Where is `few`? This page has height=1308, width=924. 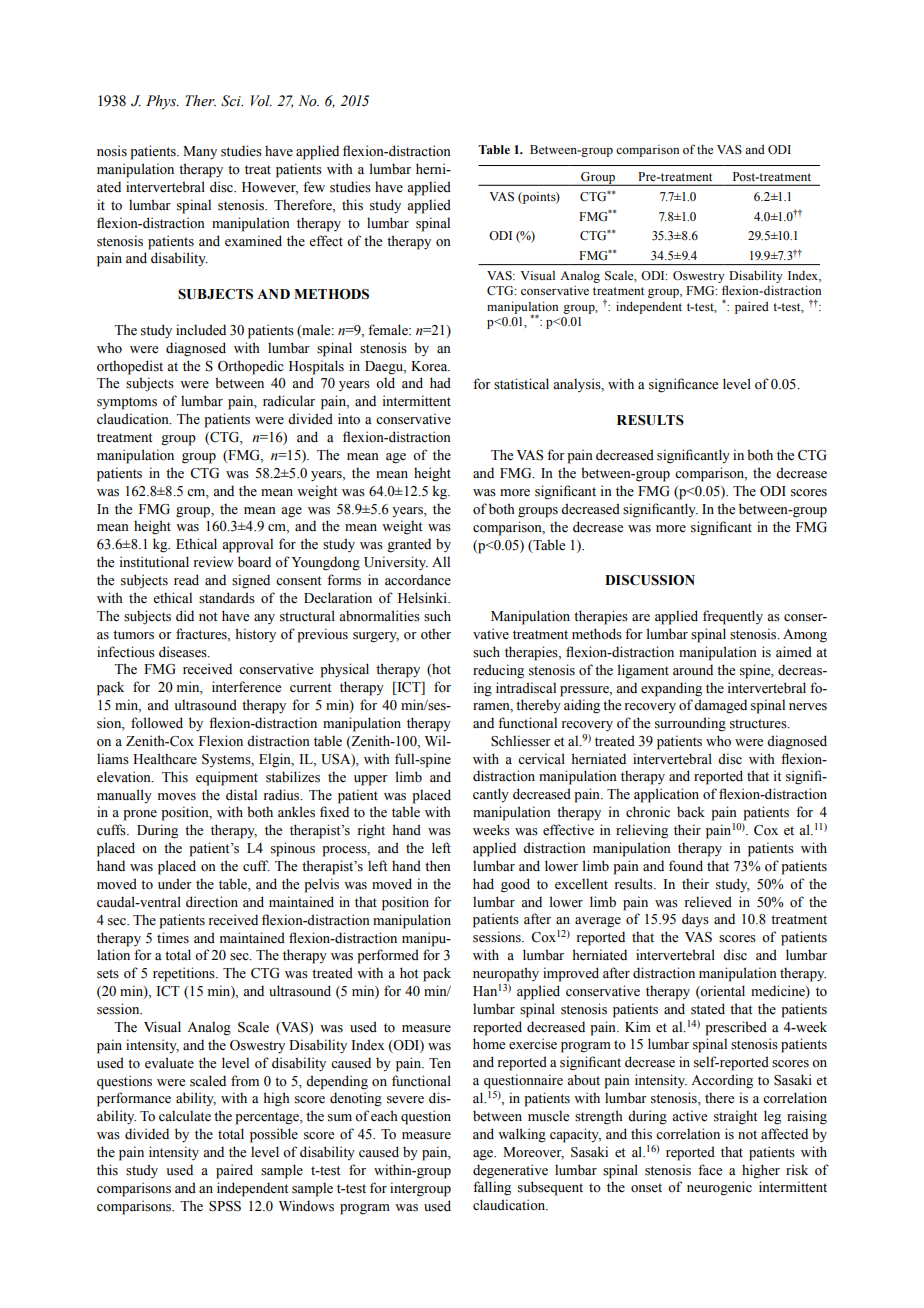 few is located at coordinates (314, 187).
